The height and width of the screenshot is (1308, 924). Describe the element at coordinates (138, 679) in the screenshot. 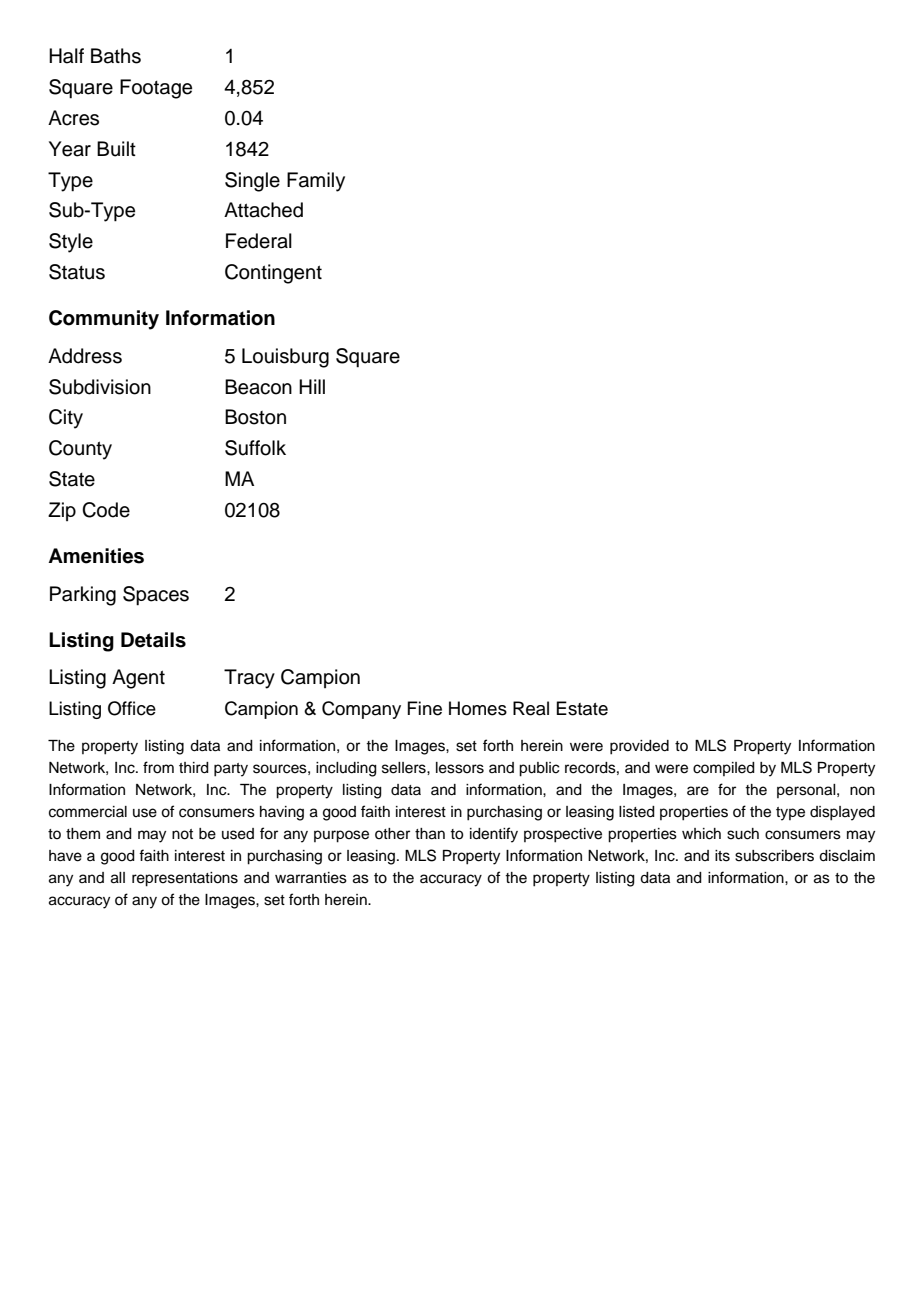

I see `Agent` at that location.
